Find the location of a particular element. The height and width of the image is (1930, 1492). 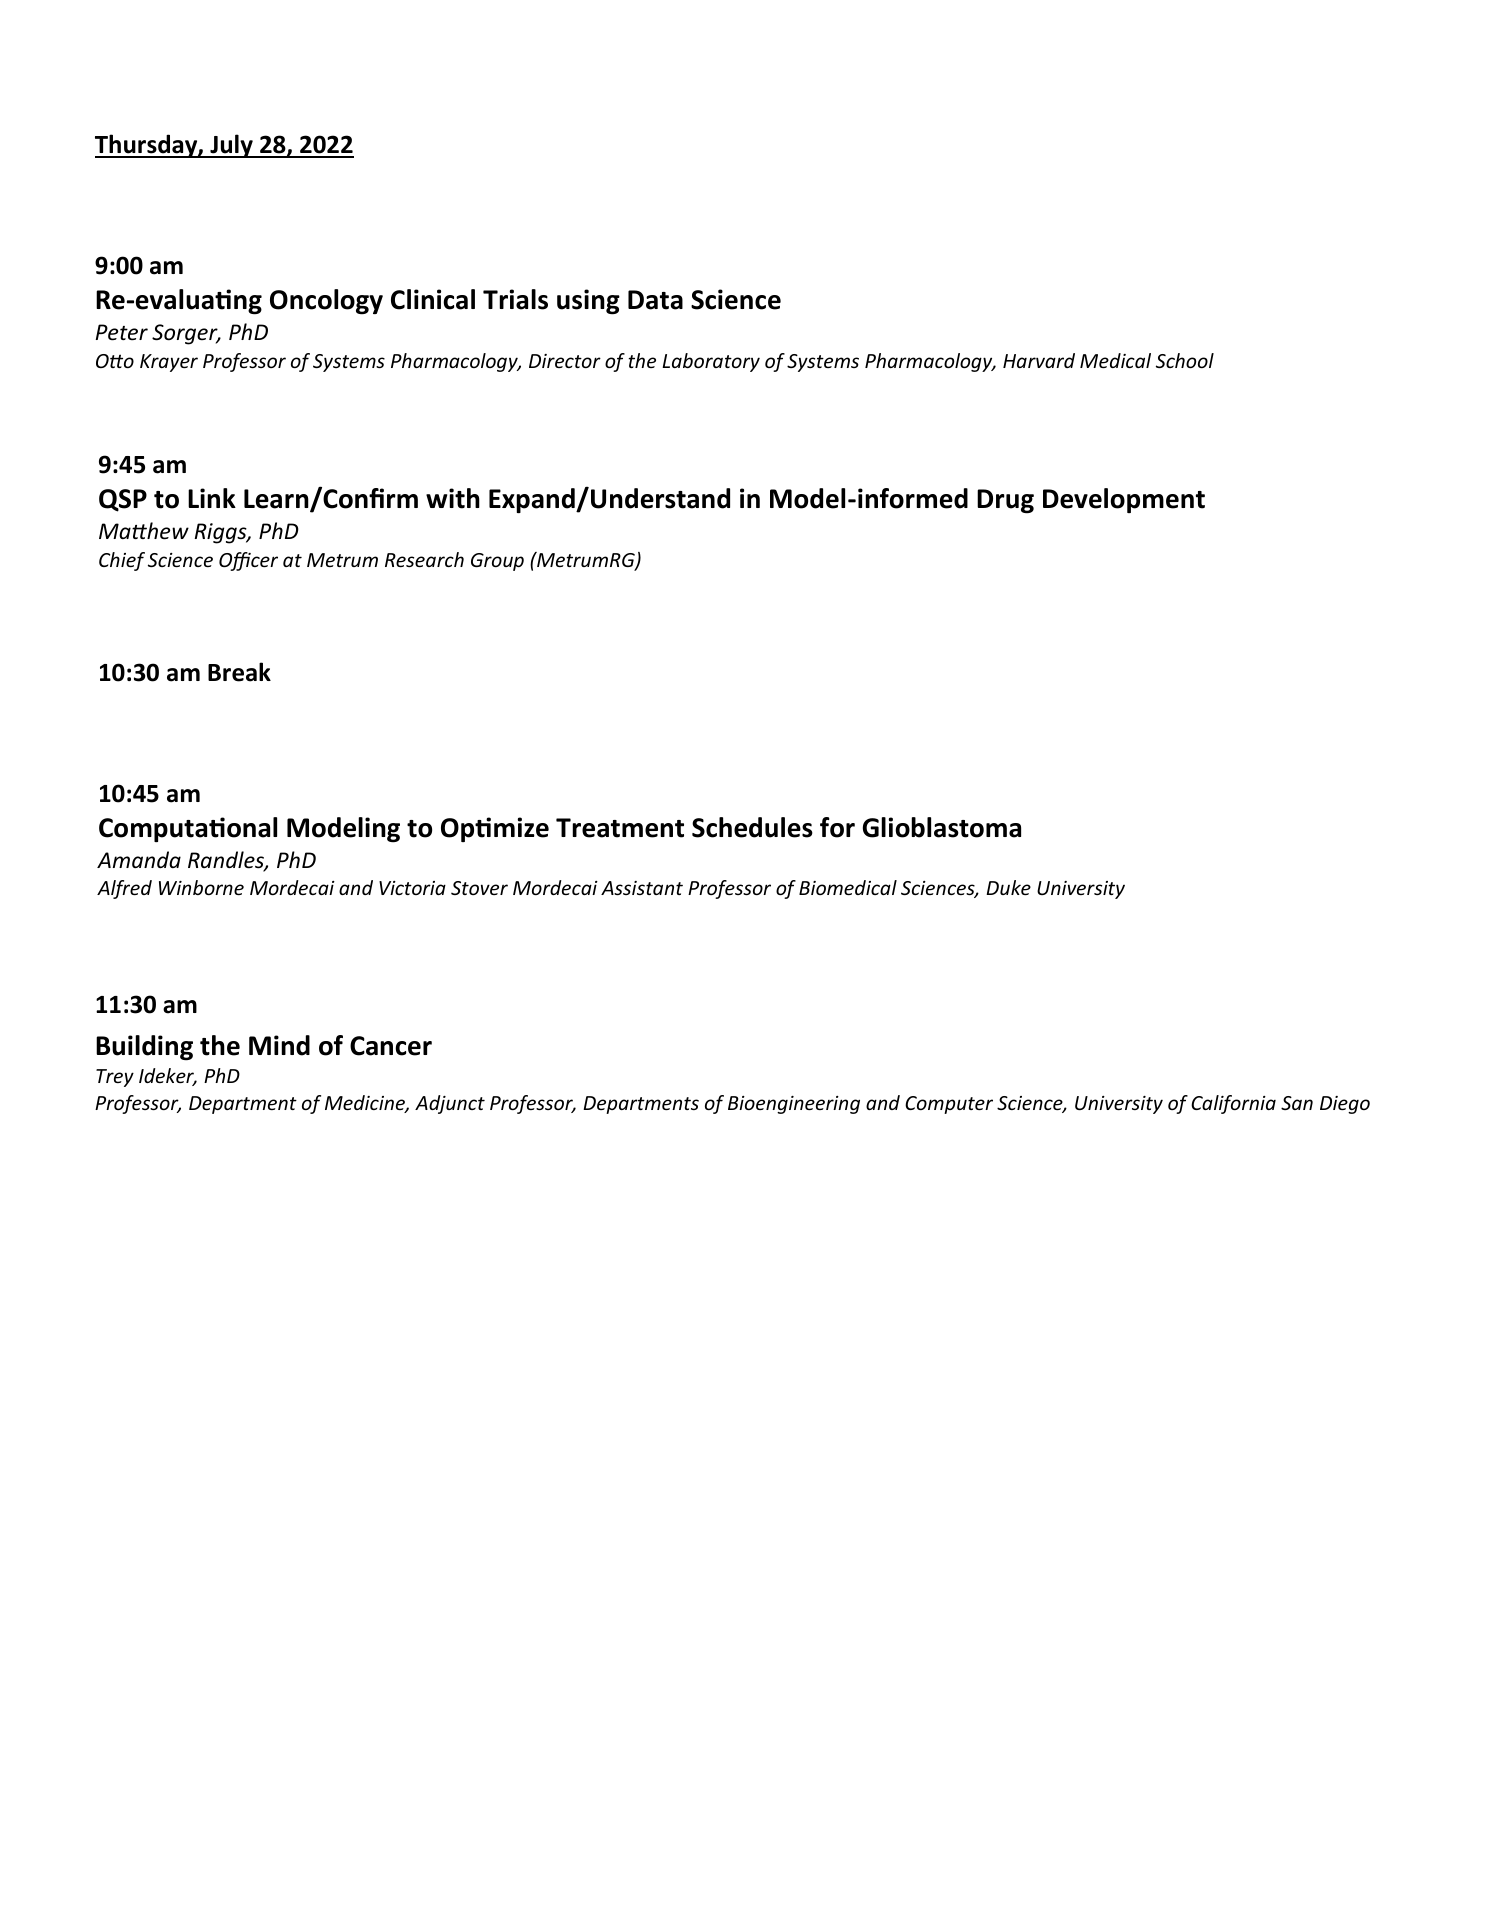

Schedules is located at coordinates (752, 827).
